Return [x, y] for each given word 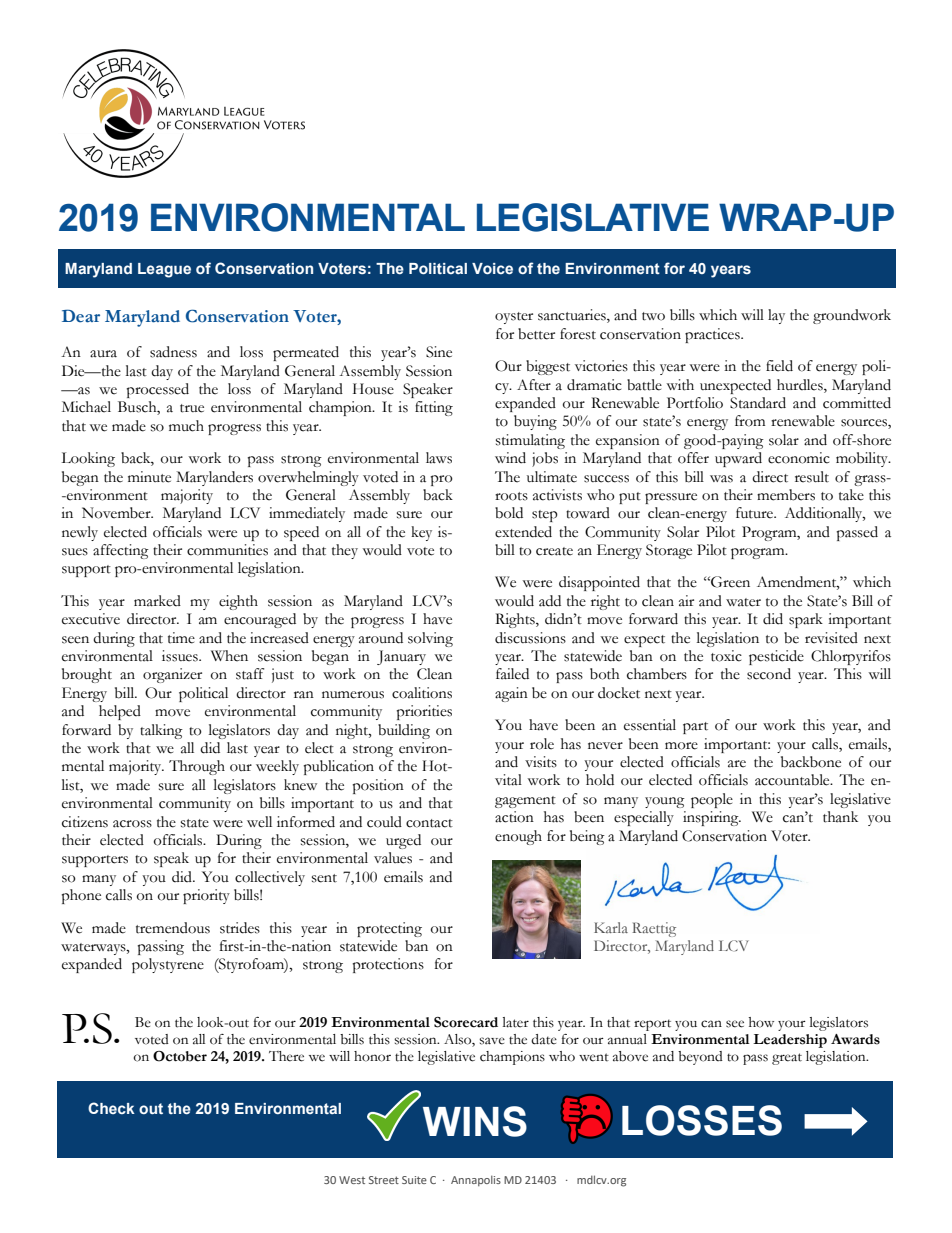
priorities [424, 712]
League [164, 270]
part [695, 728]
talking [161, 731]
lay [776, 316]
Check [111, 1108]
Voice [492, 268]
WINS [475, 1121]
